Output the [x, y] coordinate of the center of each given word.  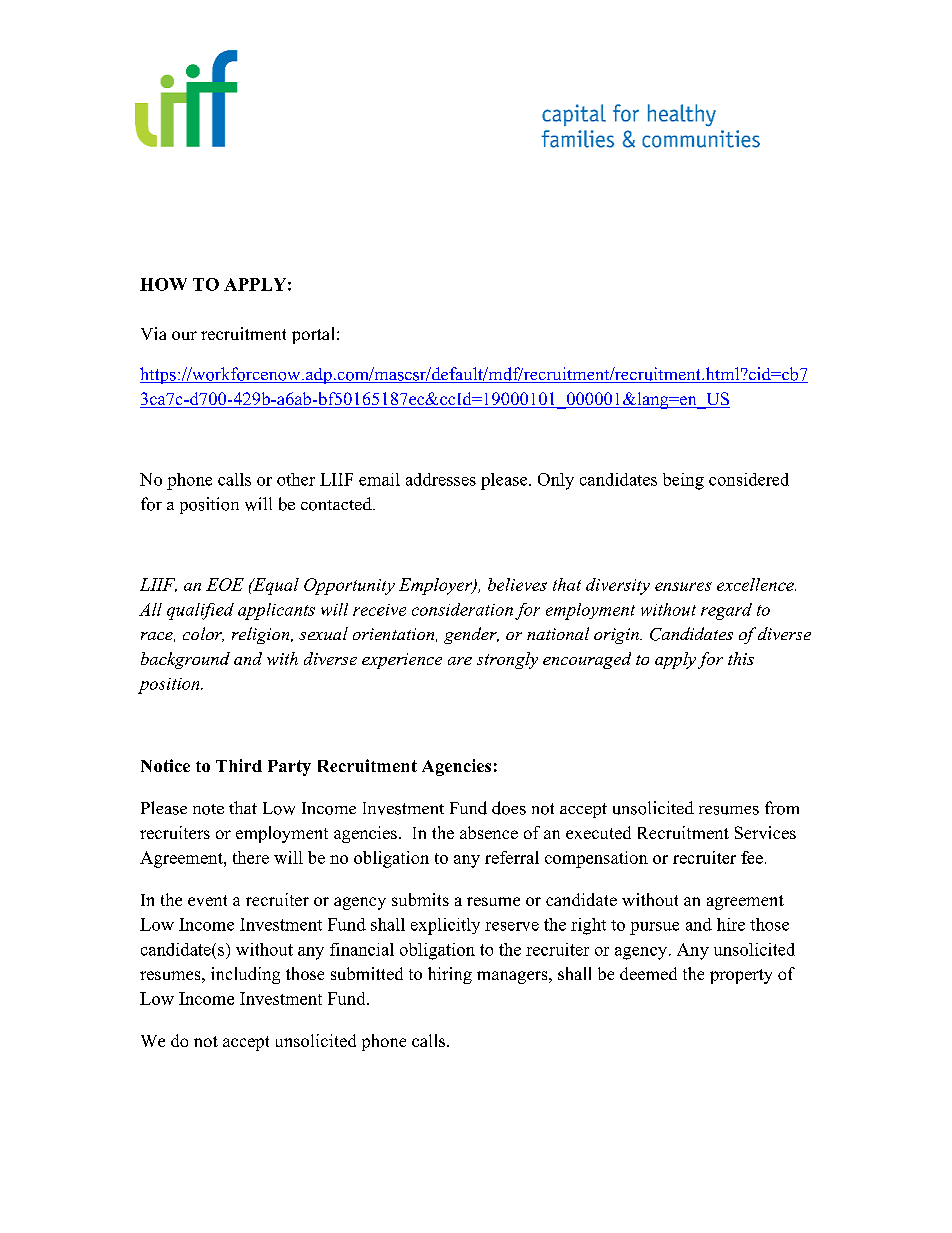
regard [726, 611]
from [782, 808]
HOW [163, 284]
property [741, 976]
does [509, 808]
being [683, 481]
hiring [450, 975]
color [203, 634]
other [296, 479]
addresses [441, 479]
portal [313, 335]
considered [749, 479]
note [208, 809]
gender [471, 635]
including [245, 975]
